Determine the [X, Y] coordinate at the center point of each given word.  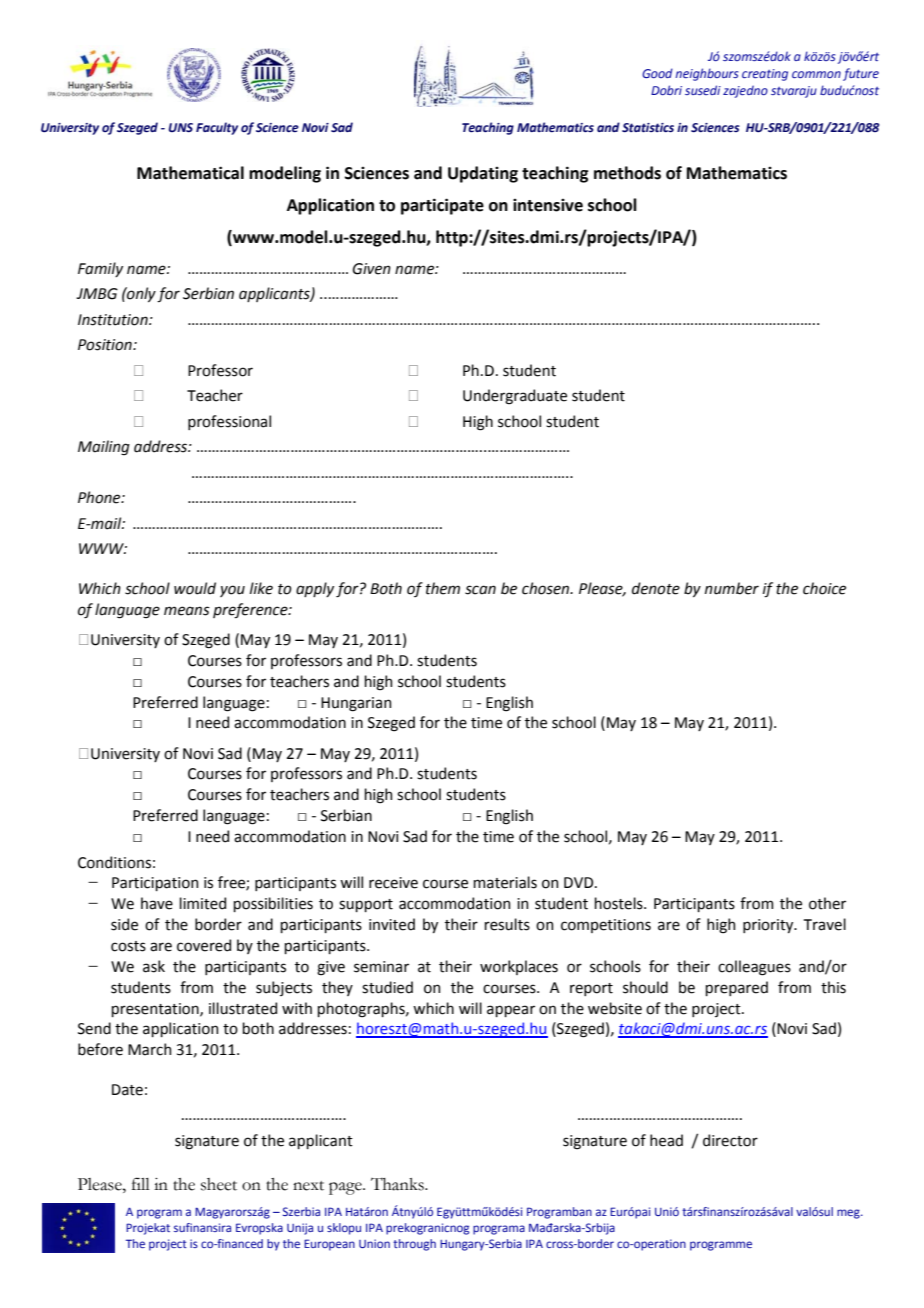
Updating [483, 174]
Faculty [217, 128]
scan [480, 590]
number [732, 588]
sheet [219, 1184]
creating [765, 75]
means [187, 611]
